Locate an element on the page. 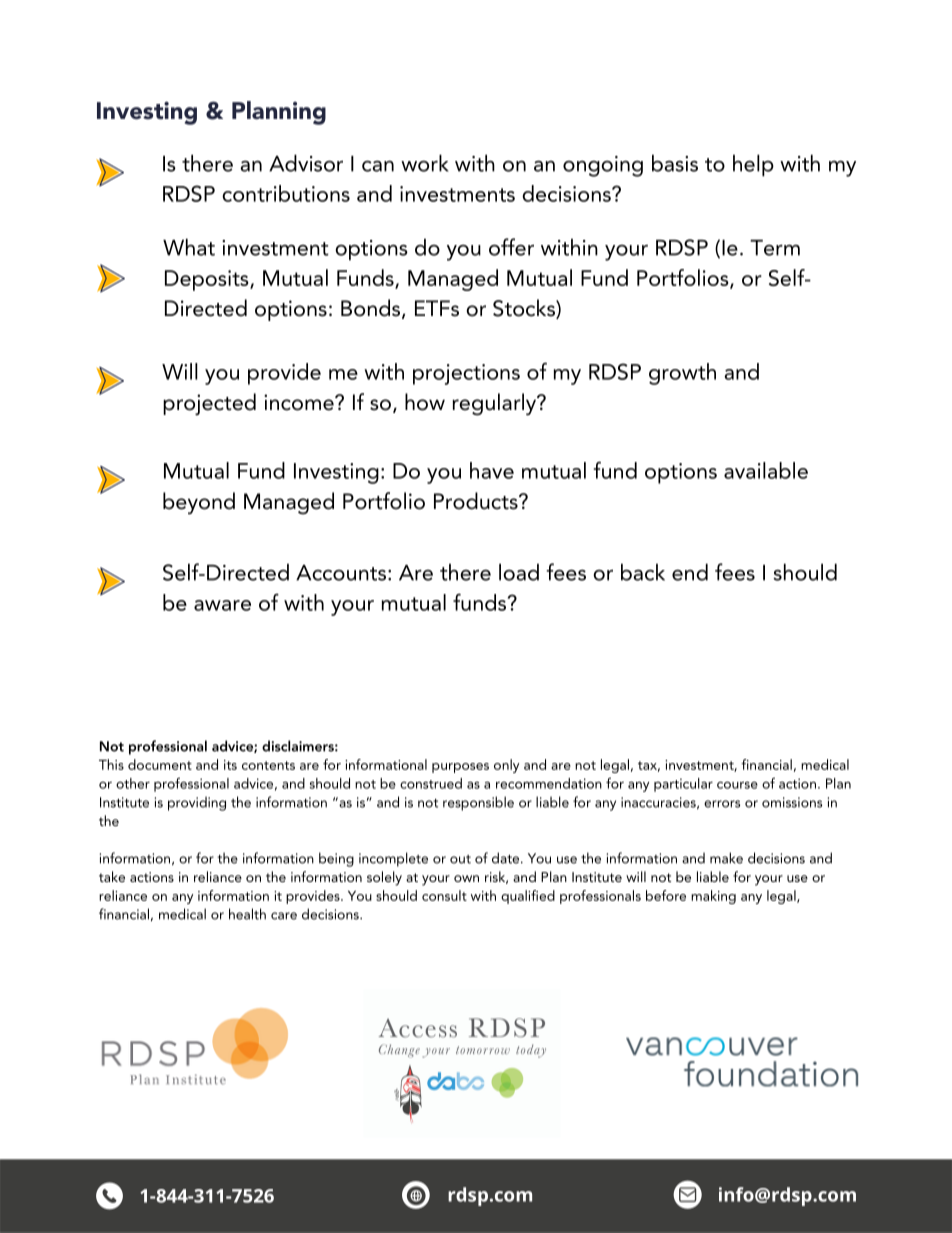  contributions is located at coordinates (286, 193).
